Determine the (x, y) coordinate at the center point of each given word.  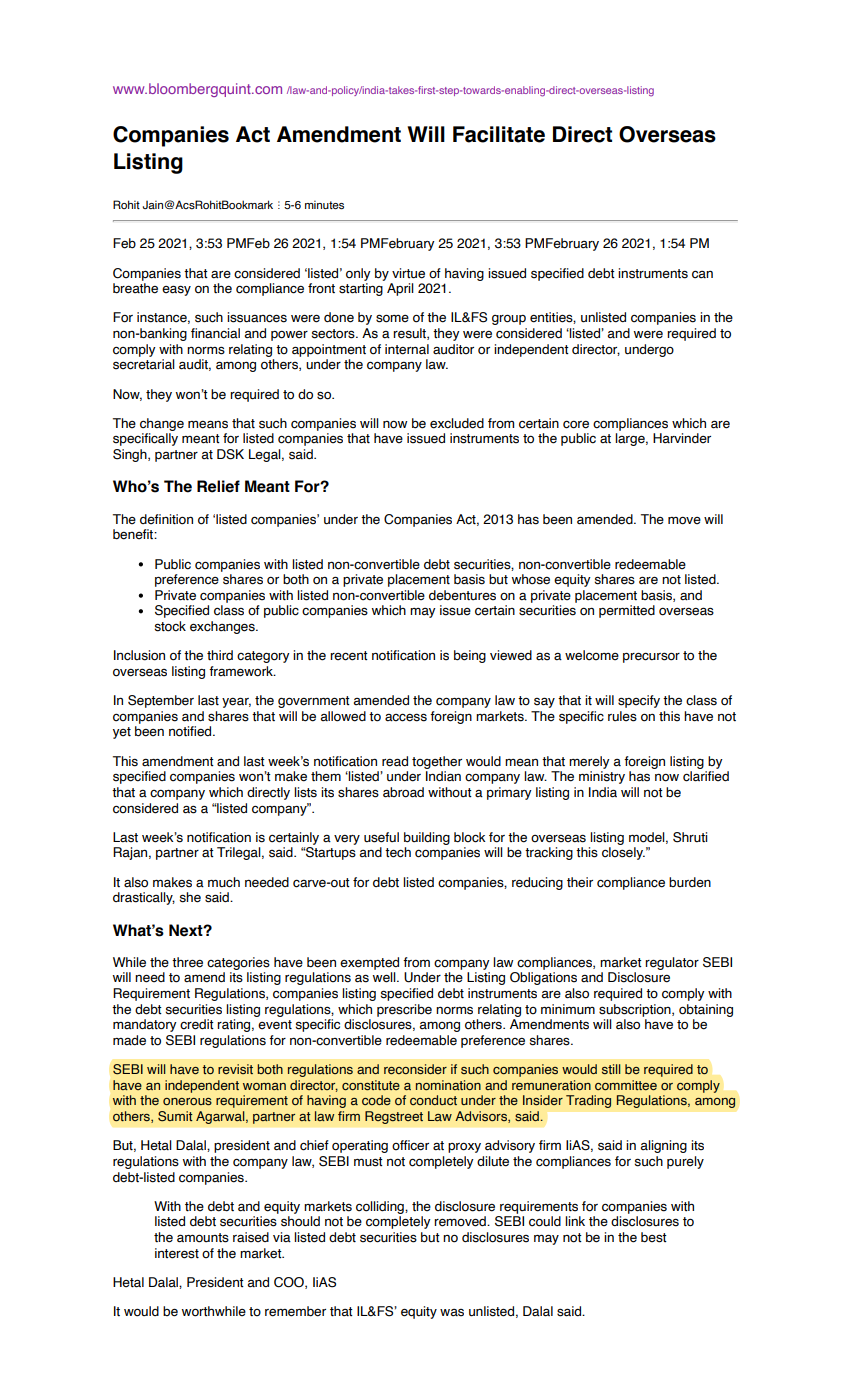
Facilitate (499, 134)
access (406, 717)
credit (197, 1024)
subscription (636, 1010)
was (452, 1313)
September (161, 701)
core (576, 424)
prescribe (404, 1010)
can (702, 274)
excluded (457, 423)
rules (622, 716)
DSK (230, 454)
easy (176, 290)
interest (177, 1253)
